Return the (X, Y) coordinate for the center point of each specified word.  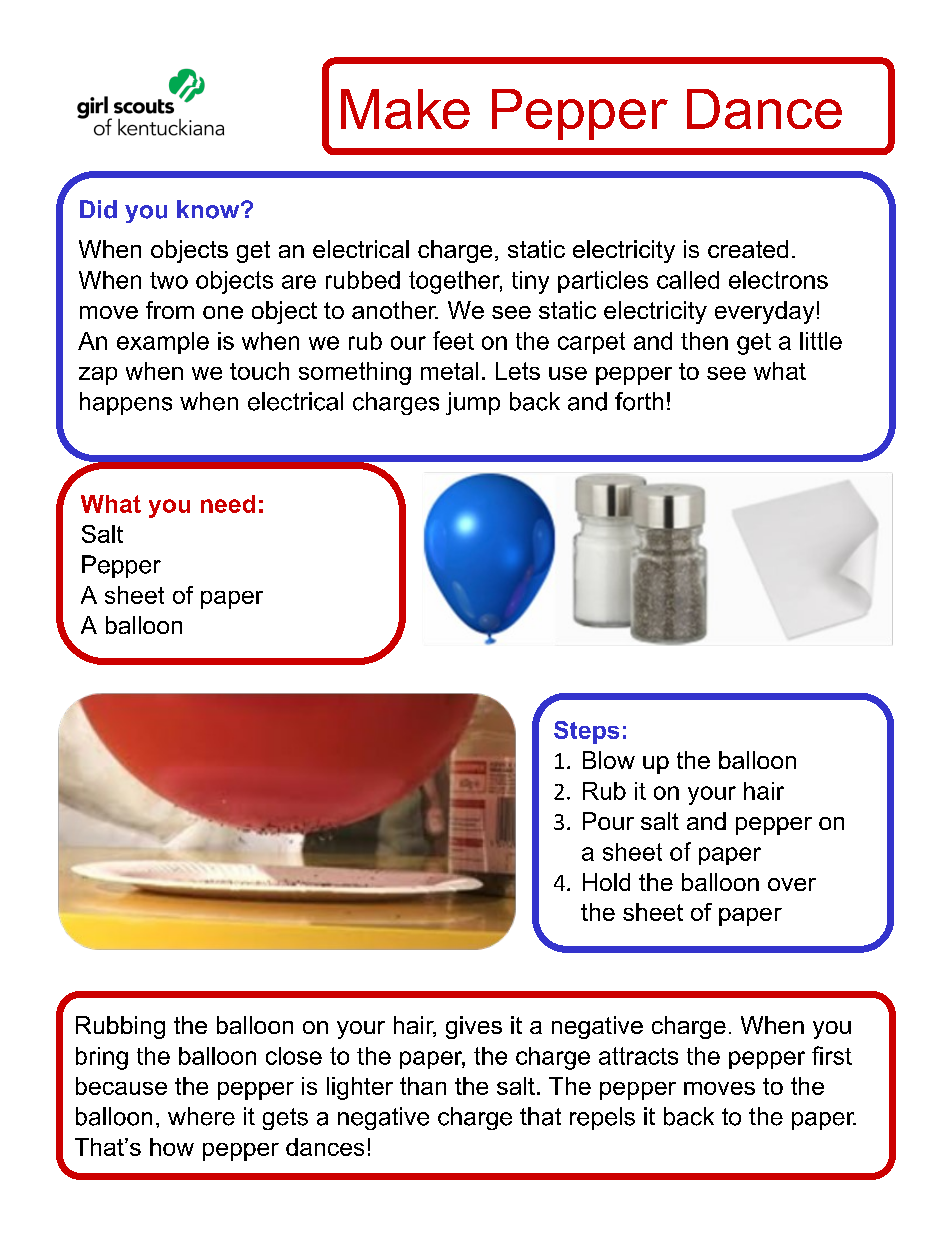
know (209, 209)
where (201, 1116)
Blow (609, 760)
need (228, 504)
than (423, 1086)
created (748, 249)
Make (405, 109)
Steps (586, 732)
